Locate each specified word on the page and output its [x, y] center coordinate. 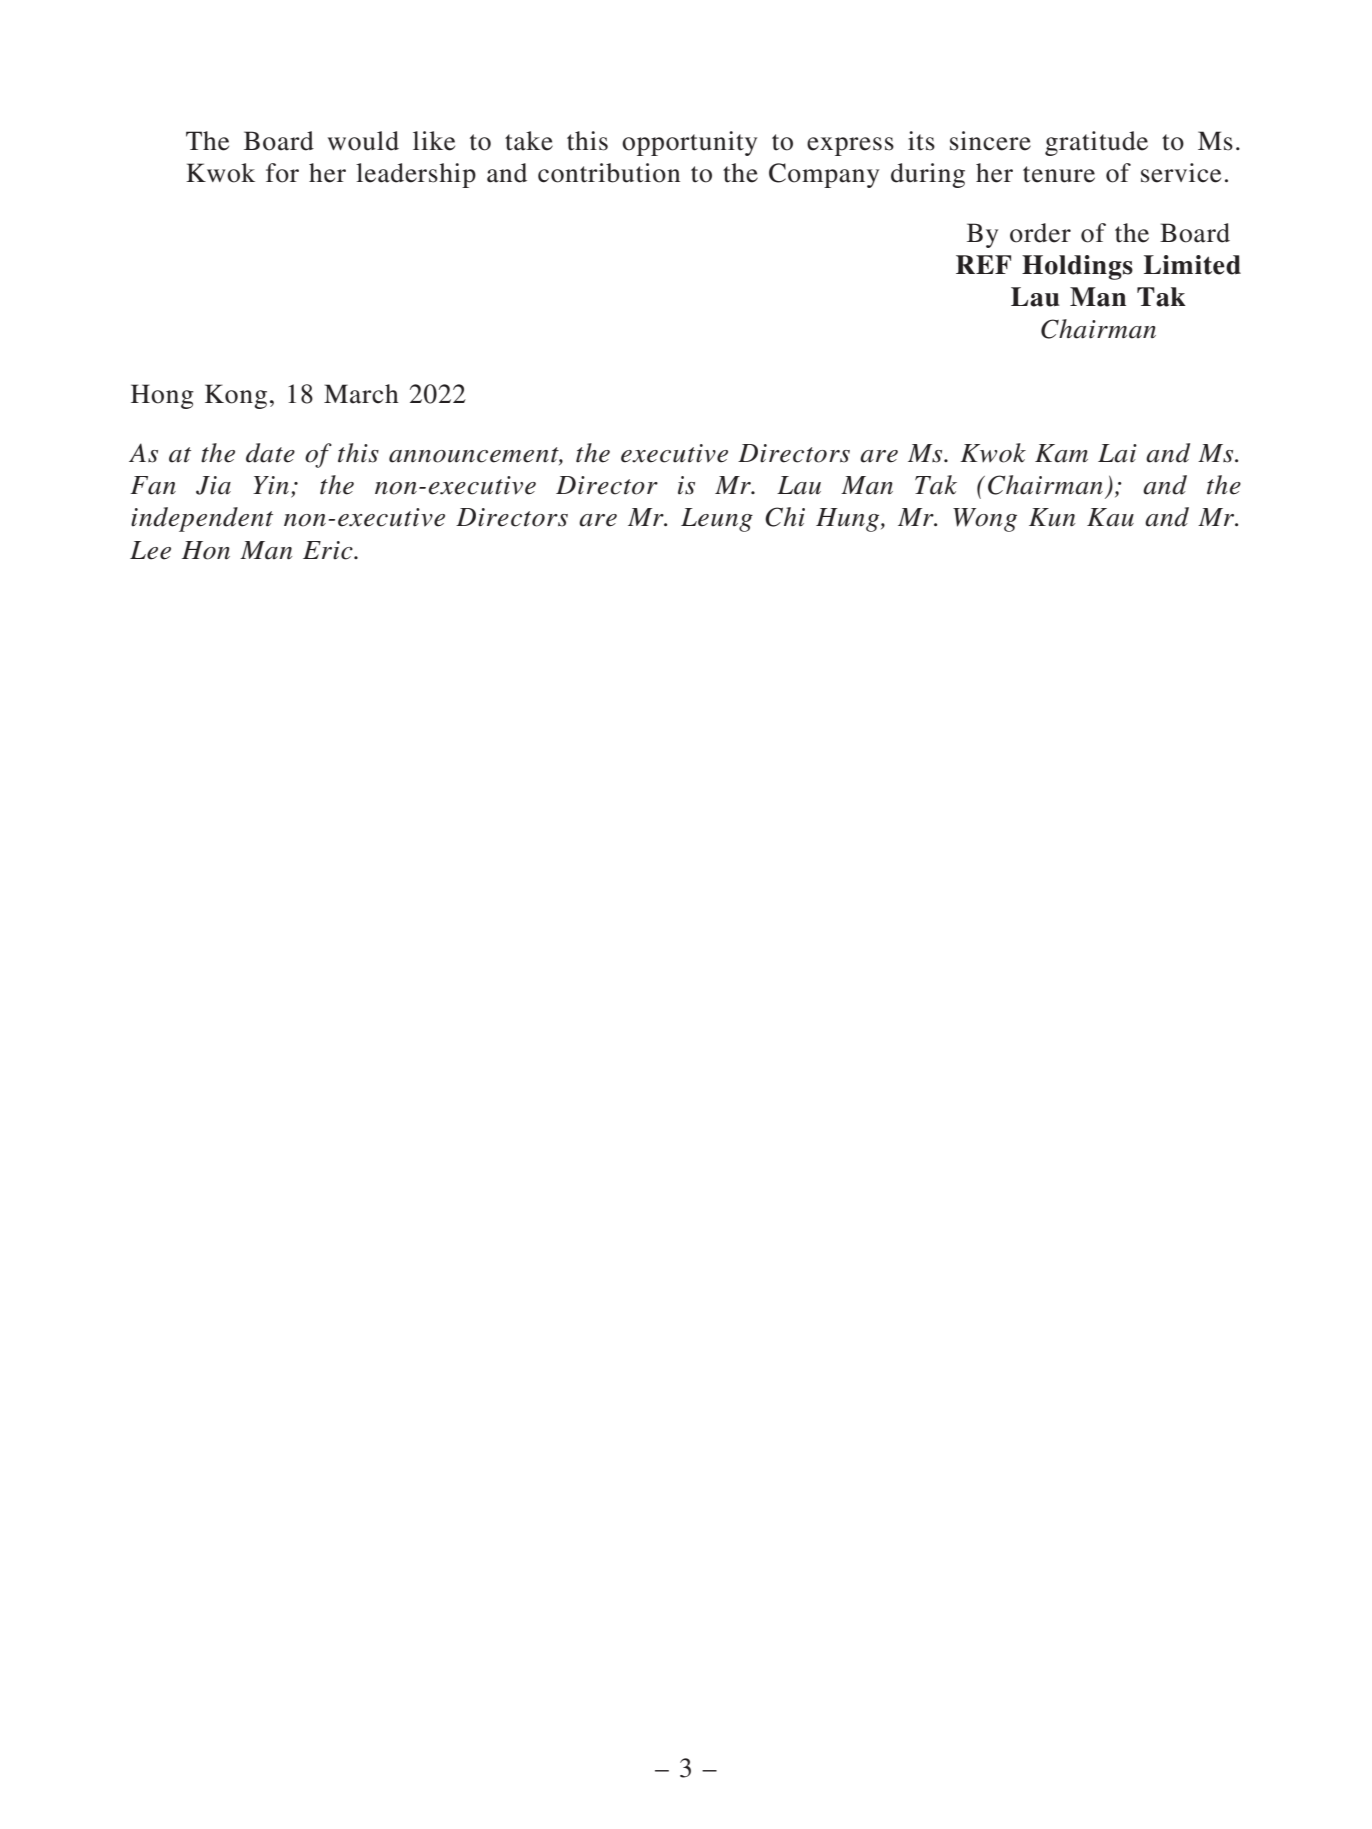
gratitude [1096, 143]
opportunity [689, 143]
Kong [236, 396]
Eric [329, 550]
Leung [717, 520]
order [1040, 233]
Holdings [1077, 267]
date [270, 453]
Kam [1061, 453]
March [361, 394]
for [282, 173]
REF [983, 264]
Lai [1117, 453]
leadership [416, 175]
